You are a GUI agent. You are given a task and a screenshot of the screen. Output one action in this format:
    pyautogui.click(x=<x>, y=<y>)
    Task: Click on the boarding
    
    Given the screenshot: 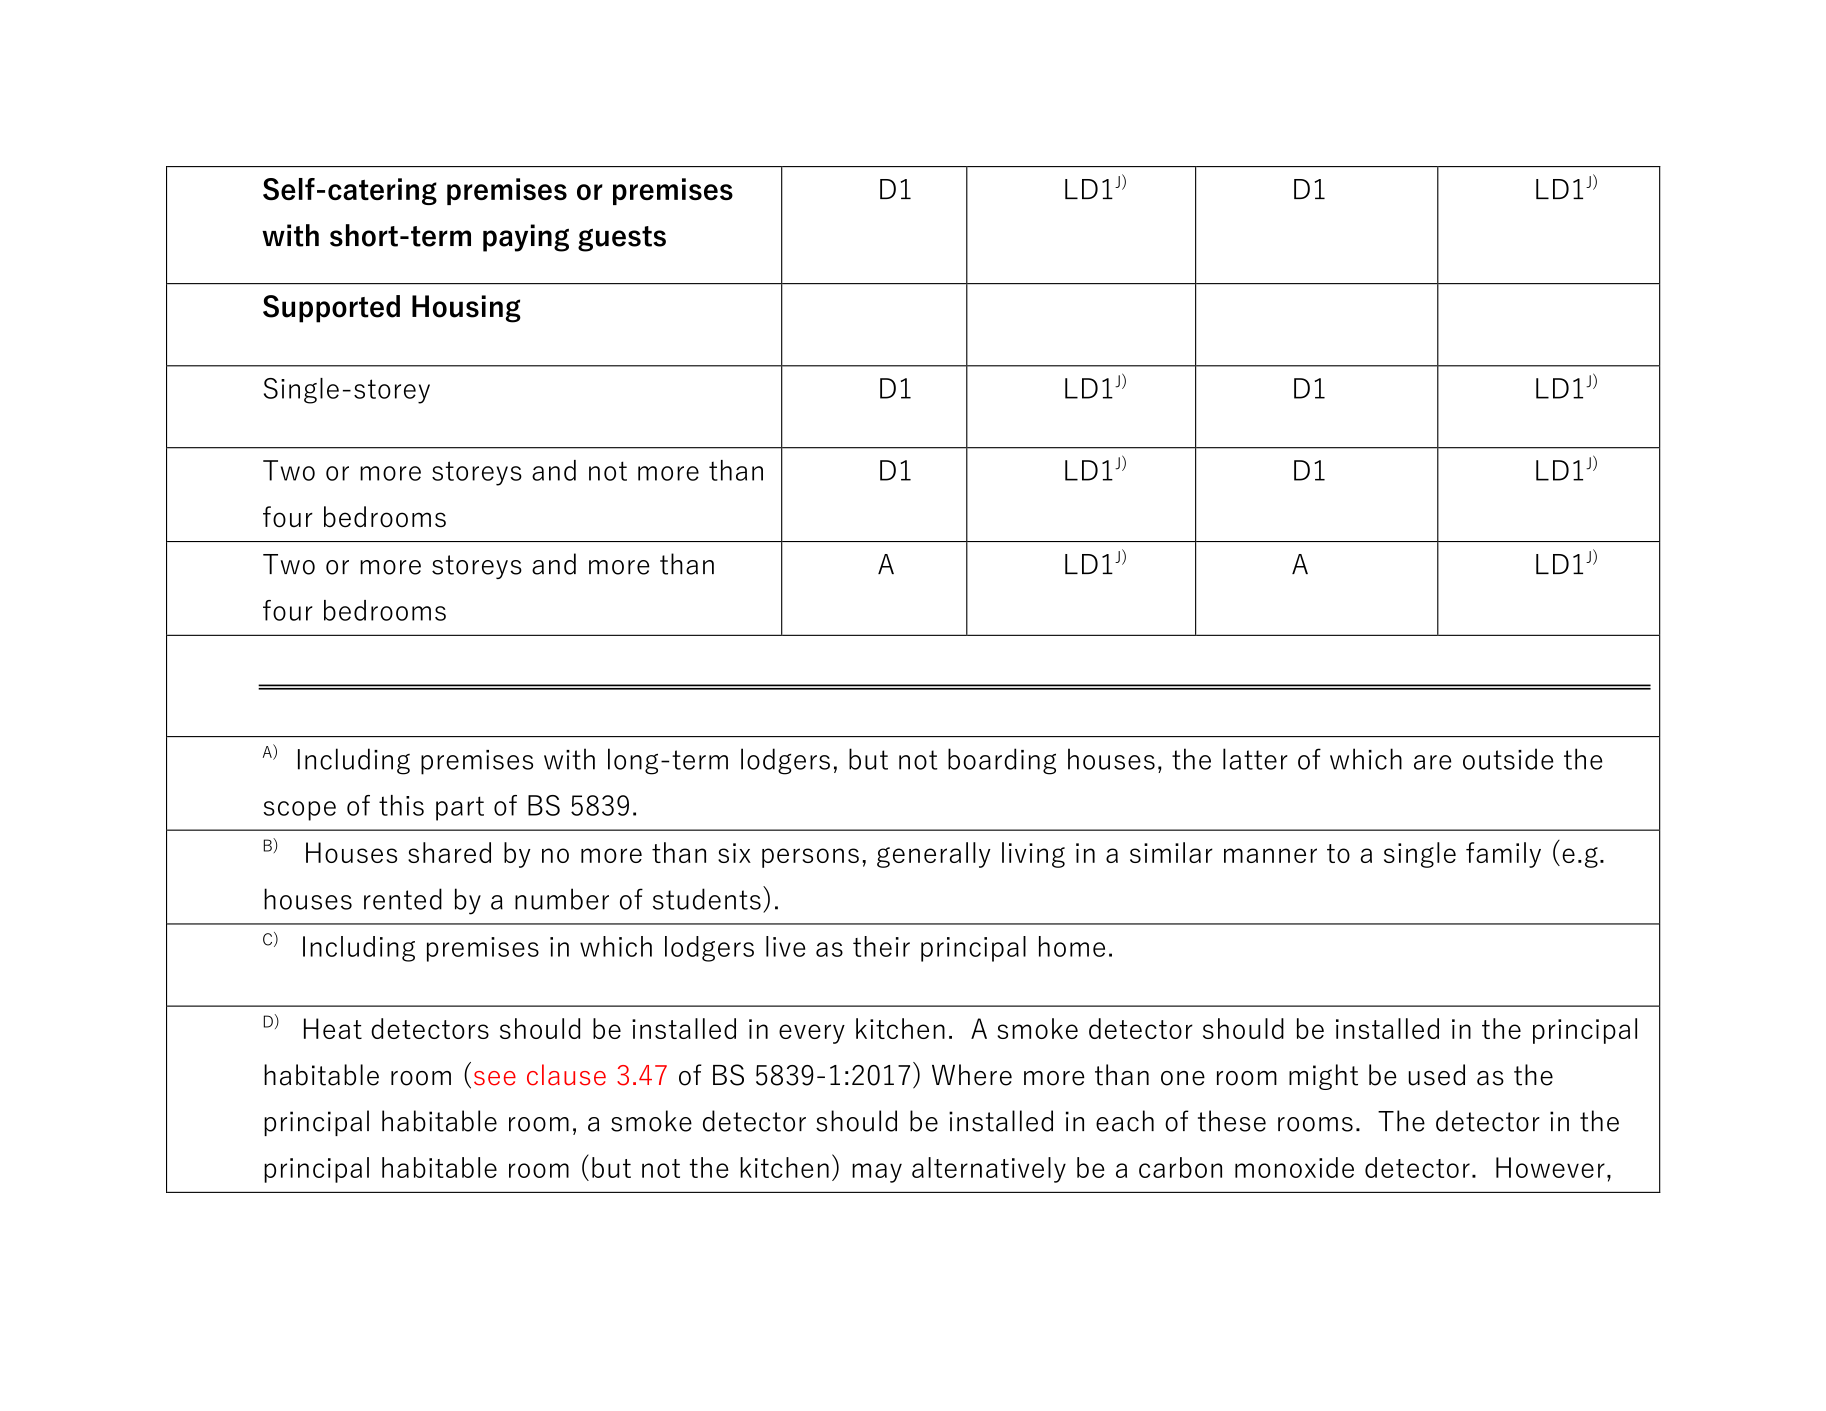 What is the action you would take?
    pyautogui.click(x=1002, y=761)
